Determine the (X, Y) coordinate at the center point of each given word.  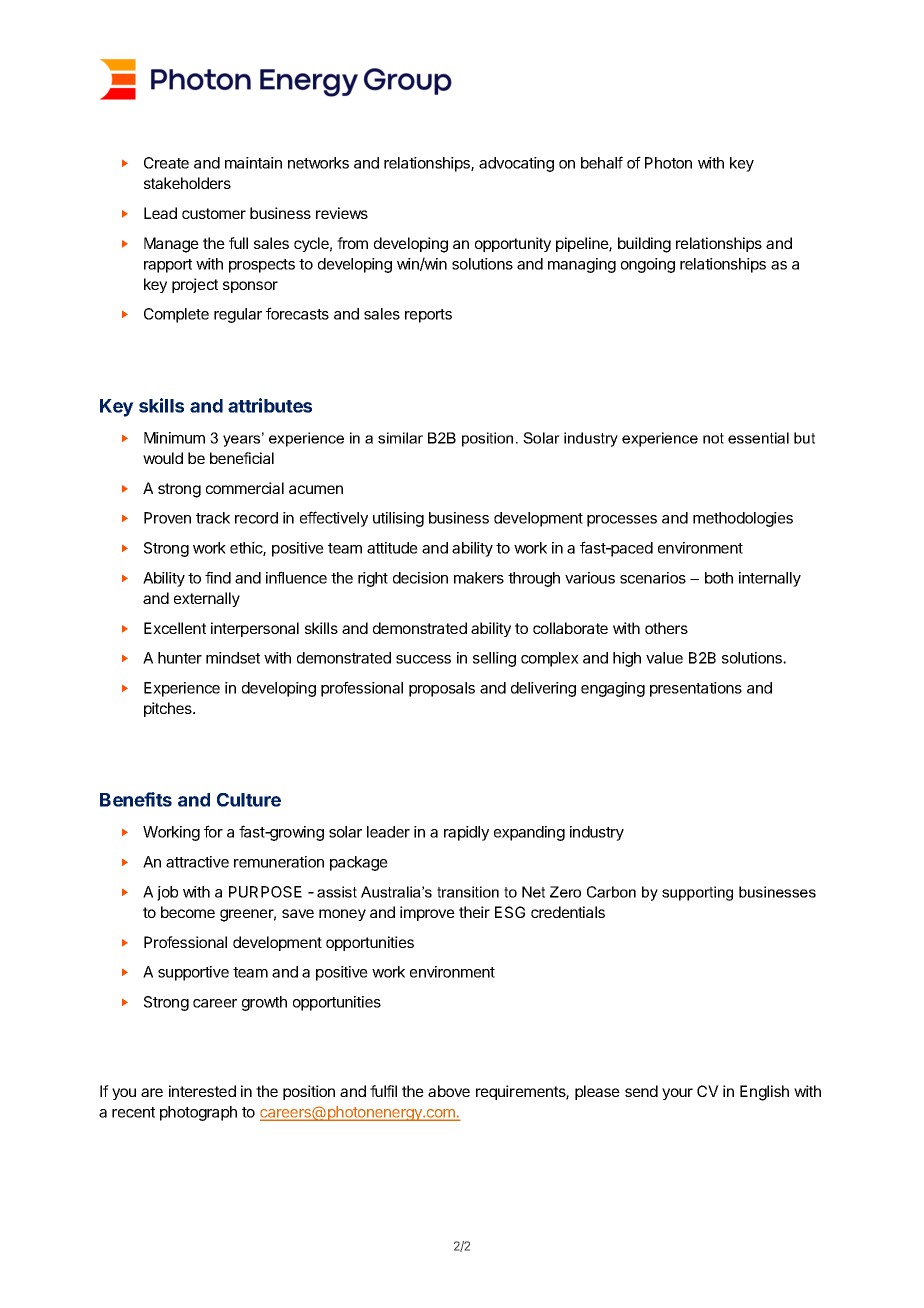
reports (428, 316)
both (719, 578)
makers (479, 578)
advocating (516, 164)
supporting (697, 893)
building (644, 245)
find (218, 577)
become (188, 912)
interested (202, 1091)
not (713, 438)
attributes (270, 405)
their (474, 912)
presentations (696, 689)
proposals (442, 689)
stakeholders (187, 183)
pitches (169, 709)
